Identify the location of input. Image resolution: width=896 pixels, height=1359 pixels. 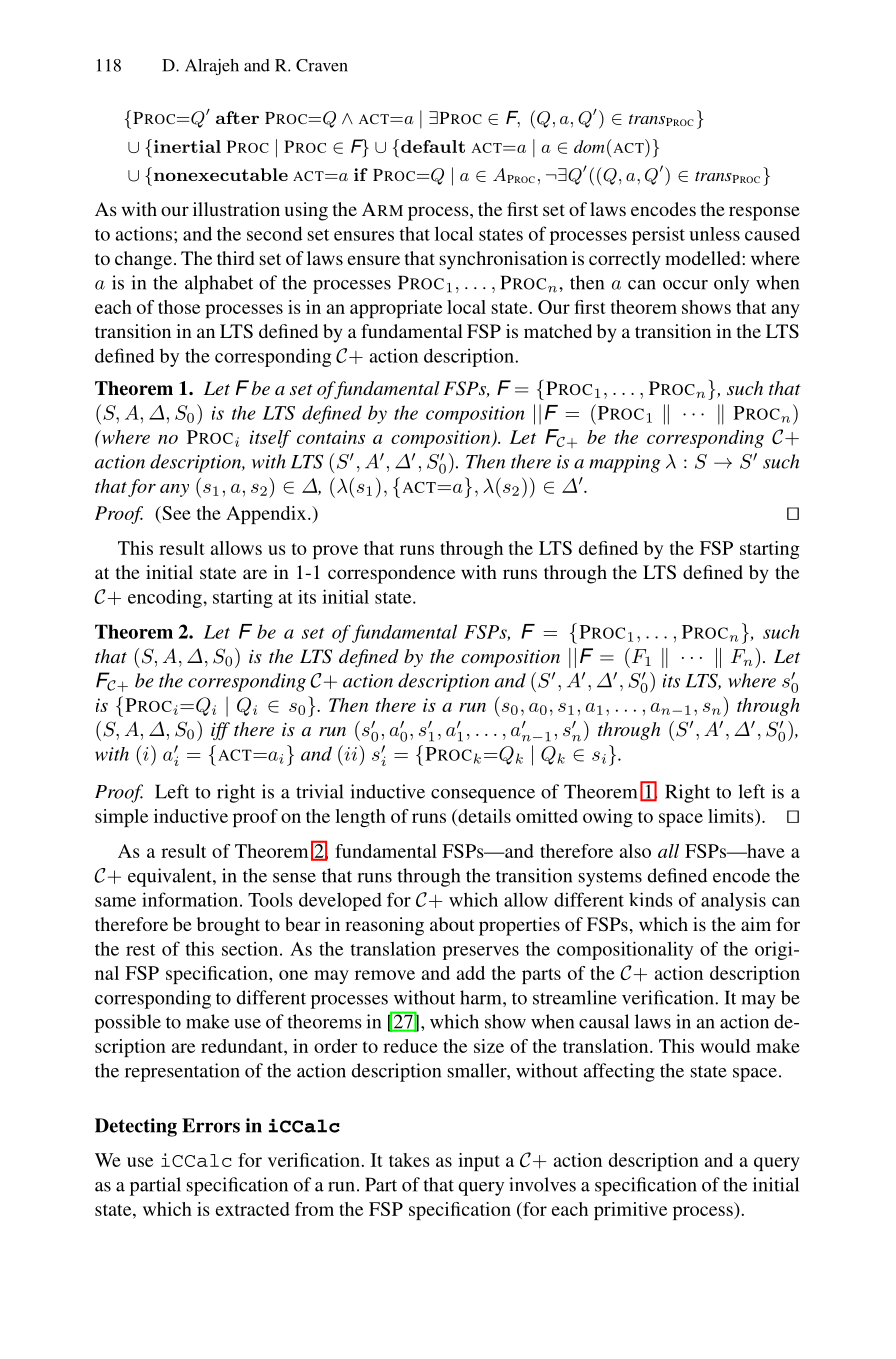
(479, 1162).
